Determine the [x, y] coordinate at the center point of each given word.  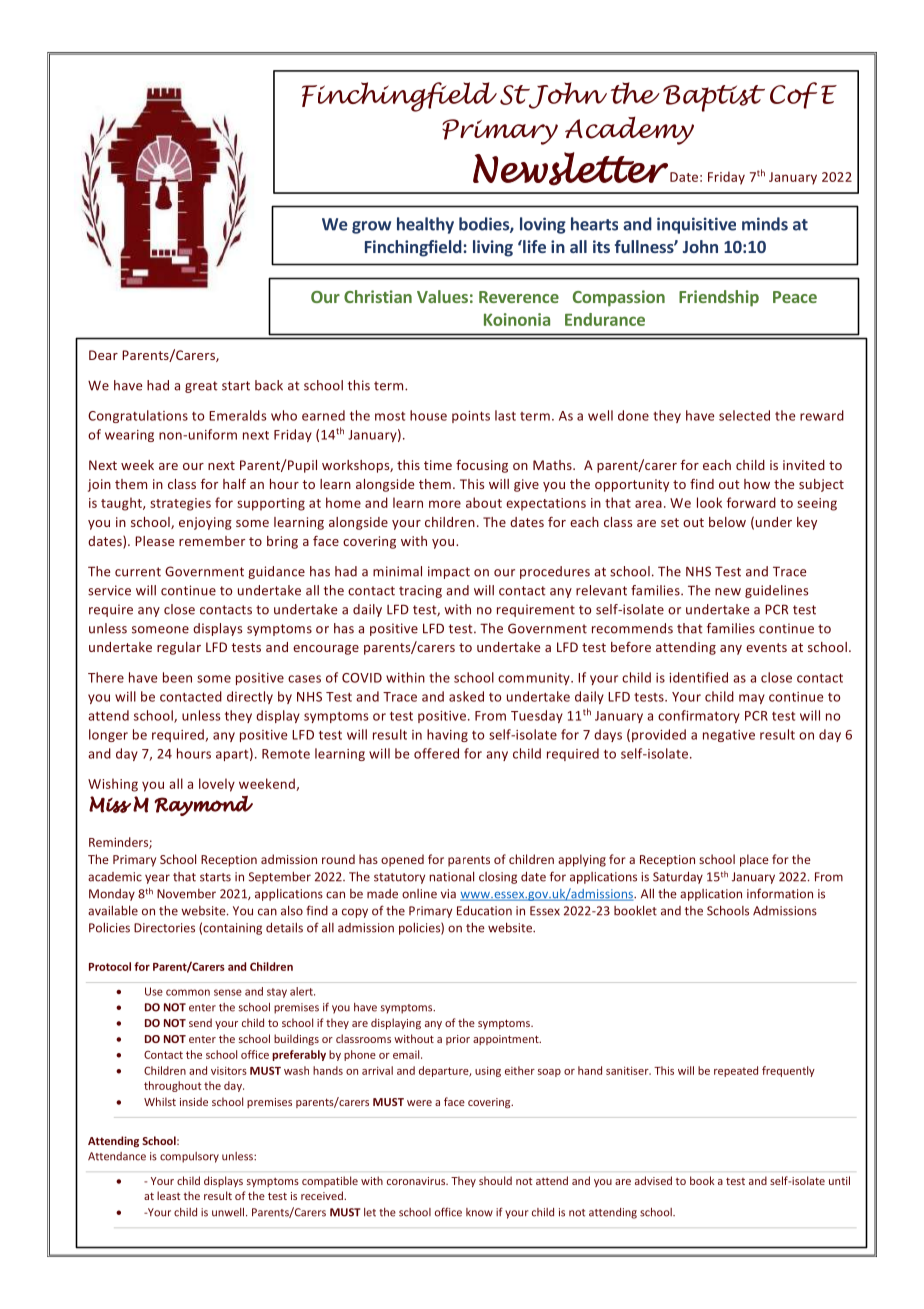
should [495, 1180]
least [168, 1195]
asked [466, 696]
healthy [425, 225]
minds [765, 224]
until [839, 1180]
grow [371, 227]
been [177, 677]
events [766, 647]
